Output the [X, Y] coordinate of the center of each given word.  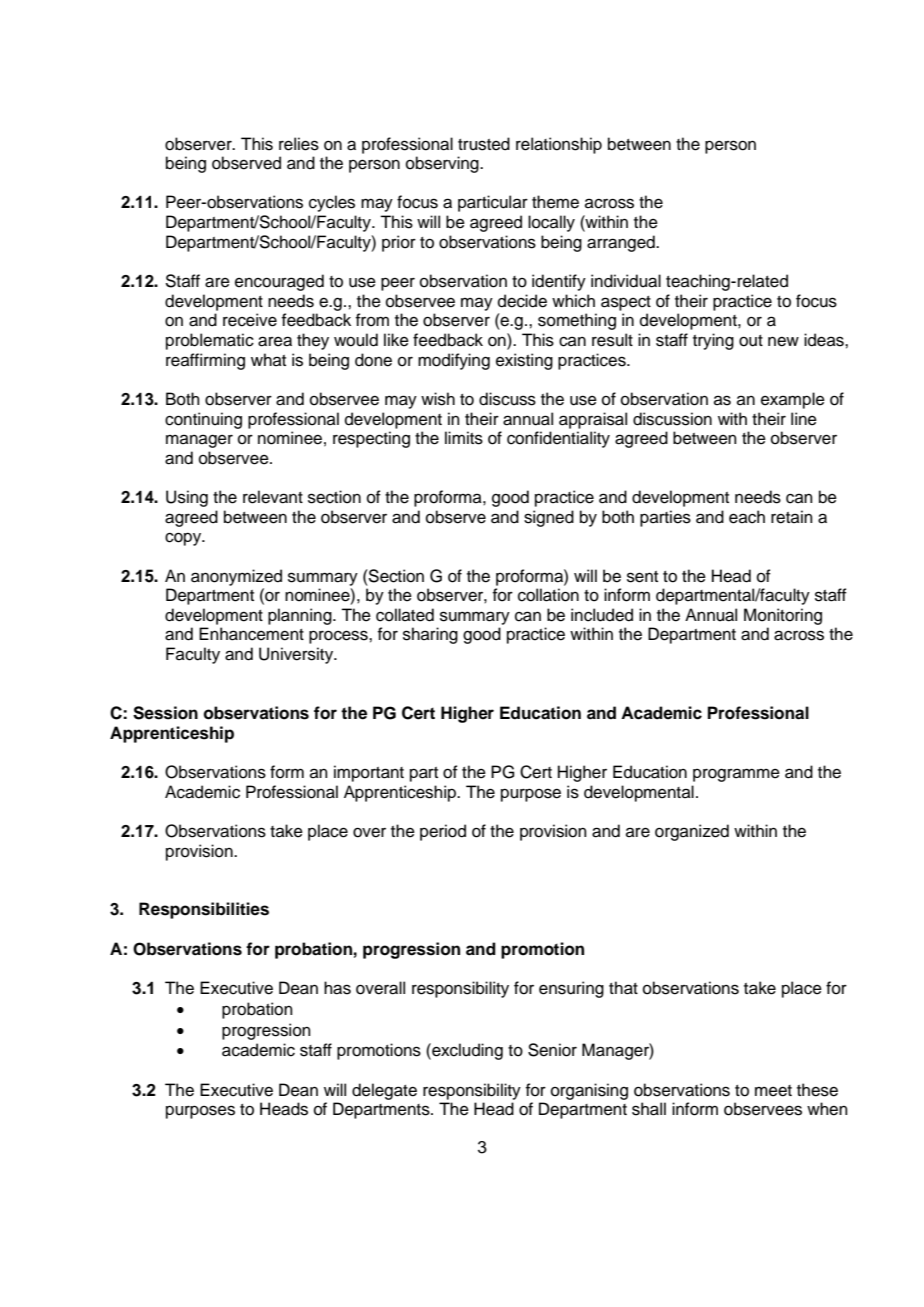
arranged [622, 243]
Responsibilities [204, 910]
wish [438, 399]
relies [299, 144]
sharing [430, 635]
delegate [384, 1091]
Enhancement [251, 634]
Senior [552, 1050]
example [793, 400]
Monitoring [783, 616]
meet [773, 1091]
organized [692, 832]
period [443, 832]
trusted [484, 144]
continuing [203, 420]
